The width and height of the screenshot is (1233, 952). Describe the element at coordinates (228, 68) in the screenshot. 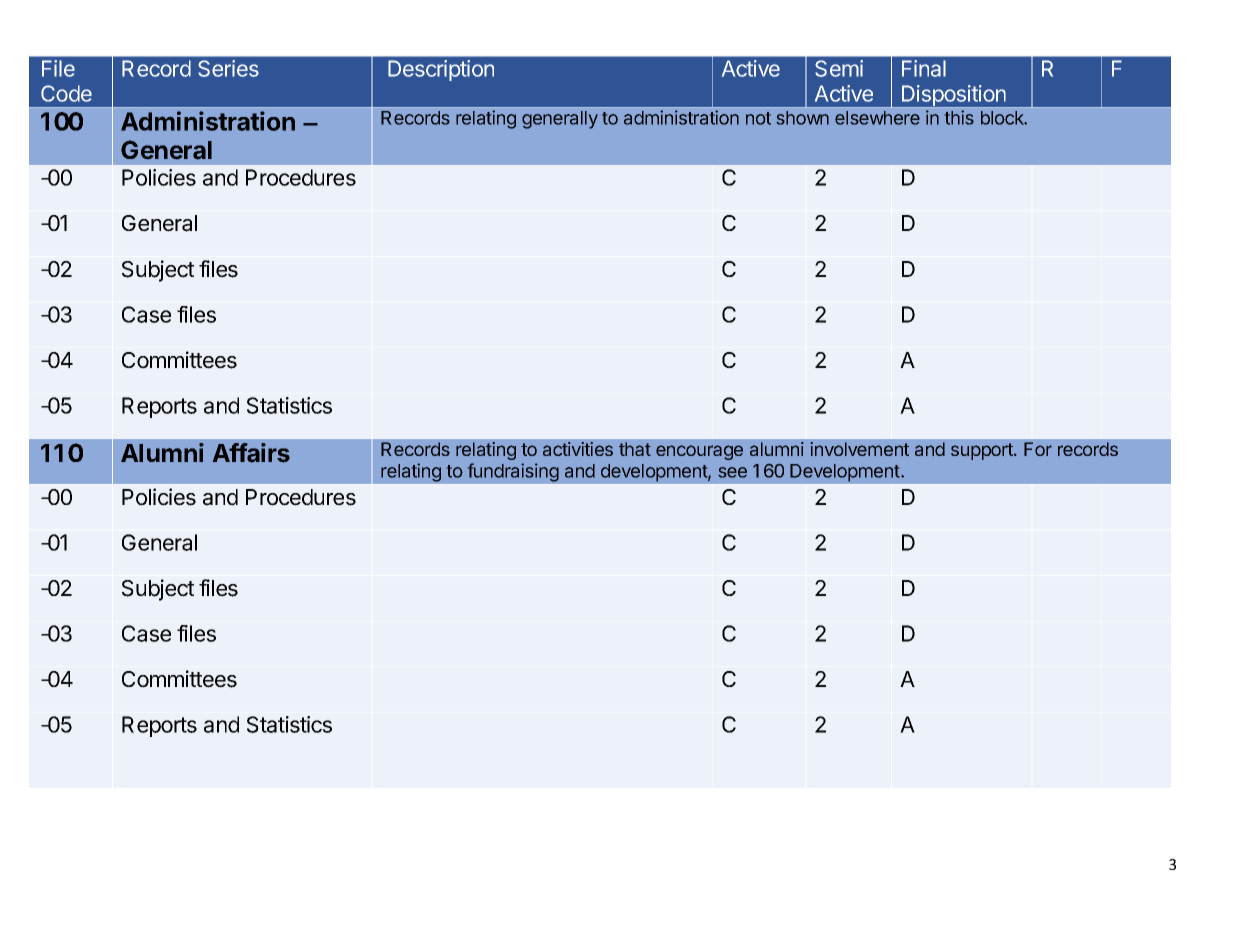

I see `Series` at that location.
